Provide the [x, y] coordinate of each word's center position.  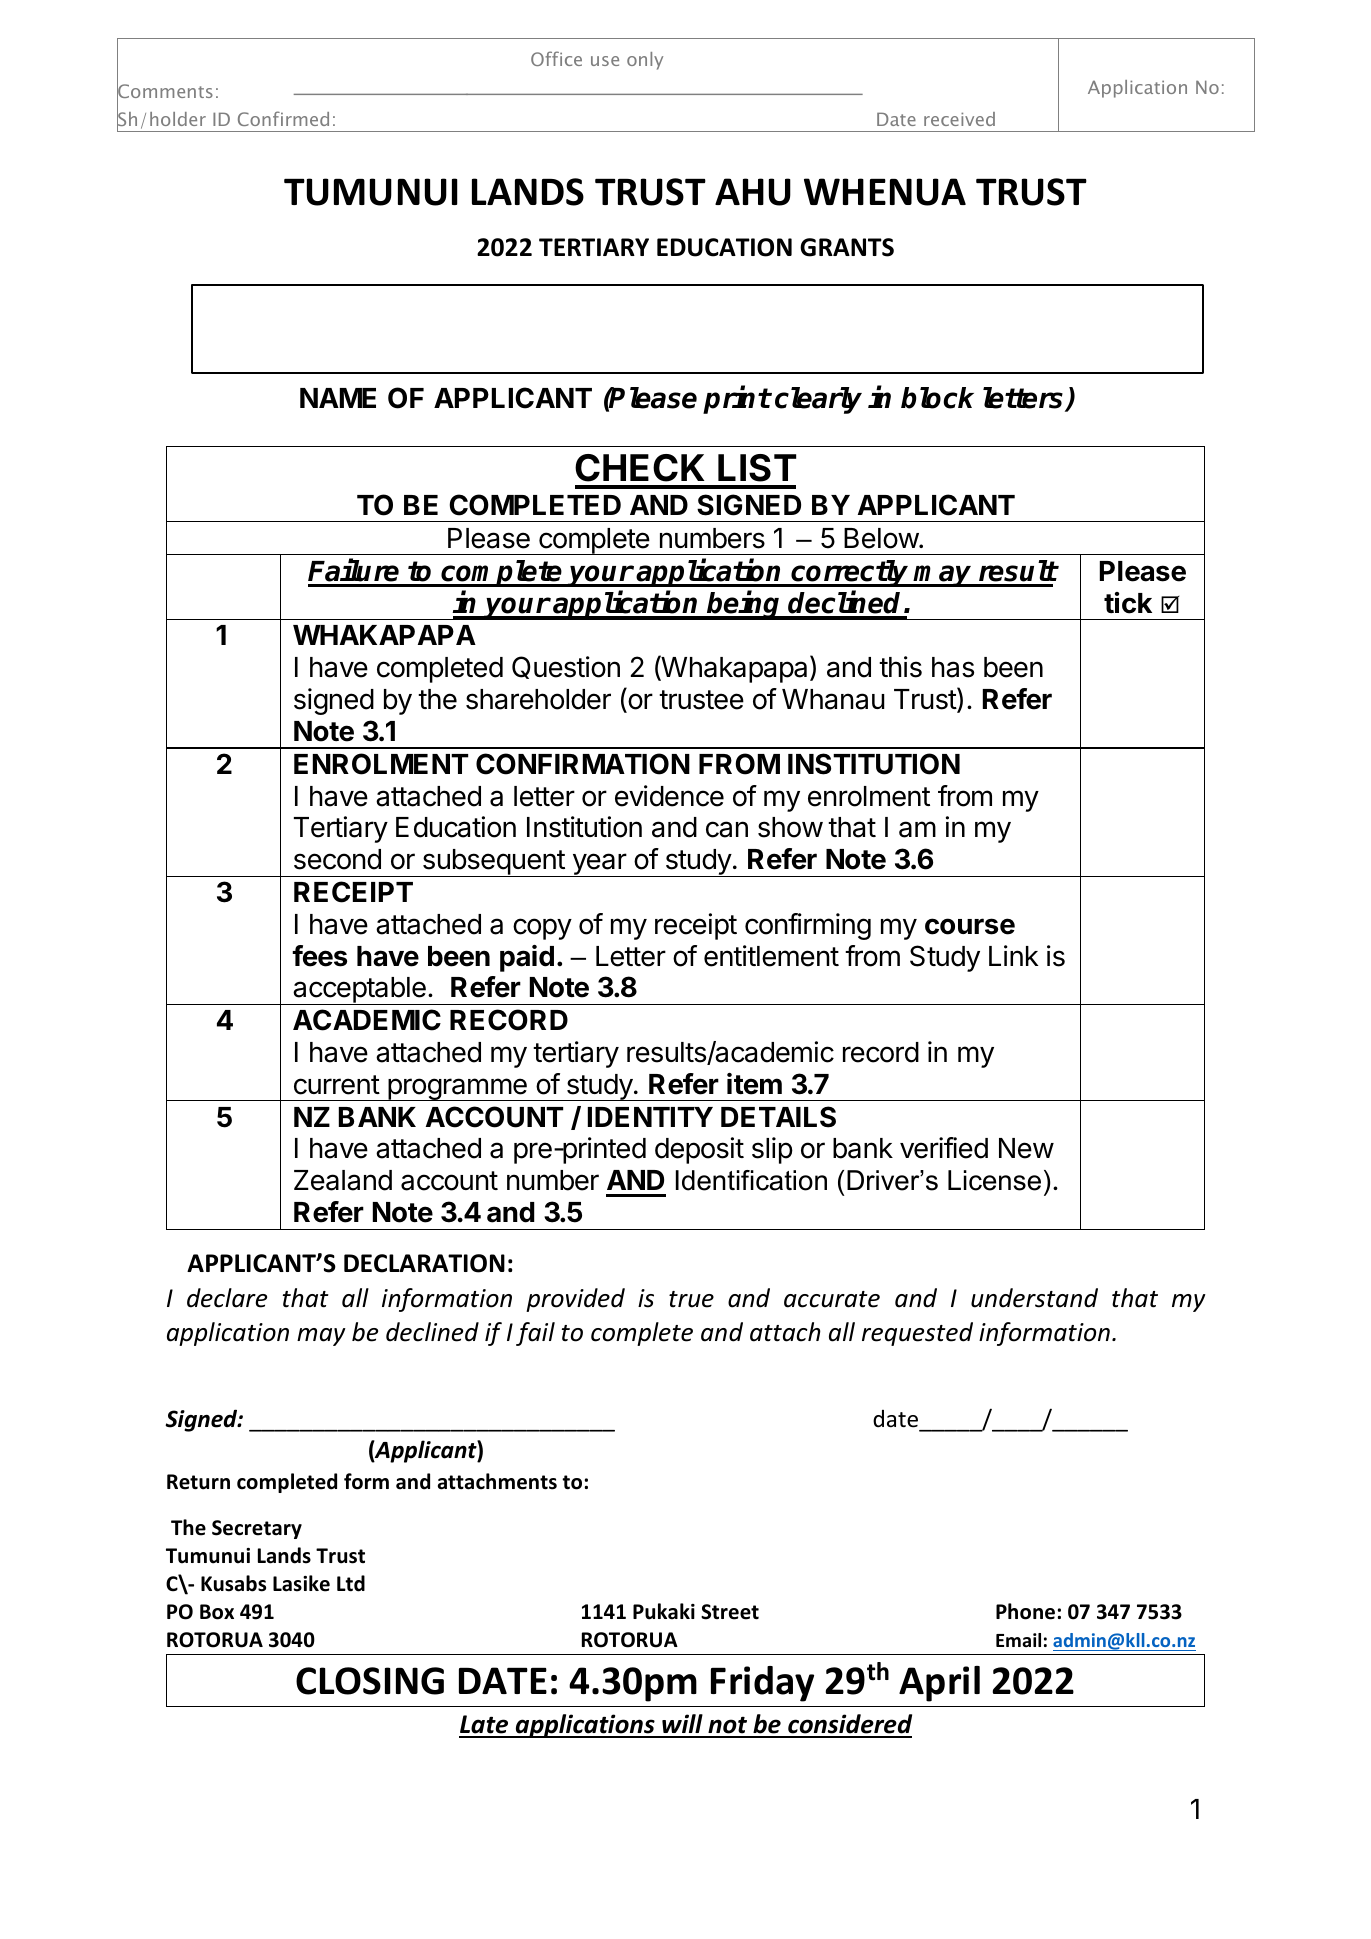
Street [730, 1612]
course [970, 926]
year [599, 865]
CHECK [640, 468]
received [959, 119]
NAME [338, 398]
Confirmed [283, 118]
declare [227, 1298]
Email [1018, 1640]
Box [217, 1612]
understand [1034, 1298]
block [937, 398]
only [645, 61]
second [337, 859]
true [691, 1299]
